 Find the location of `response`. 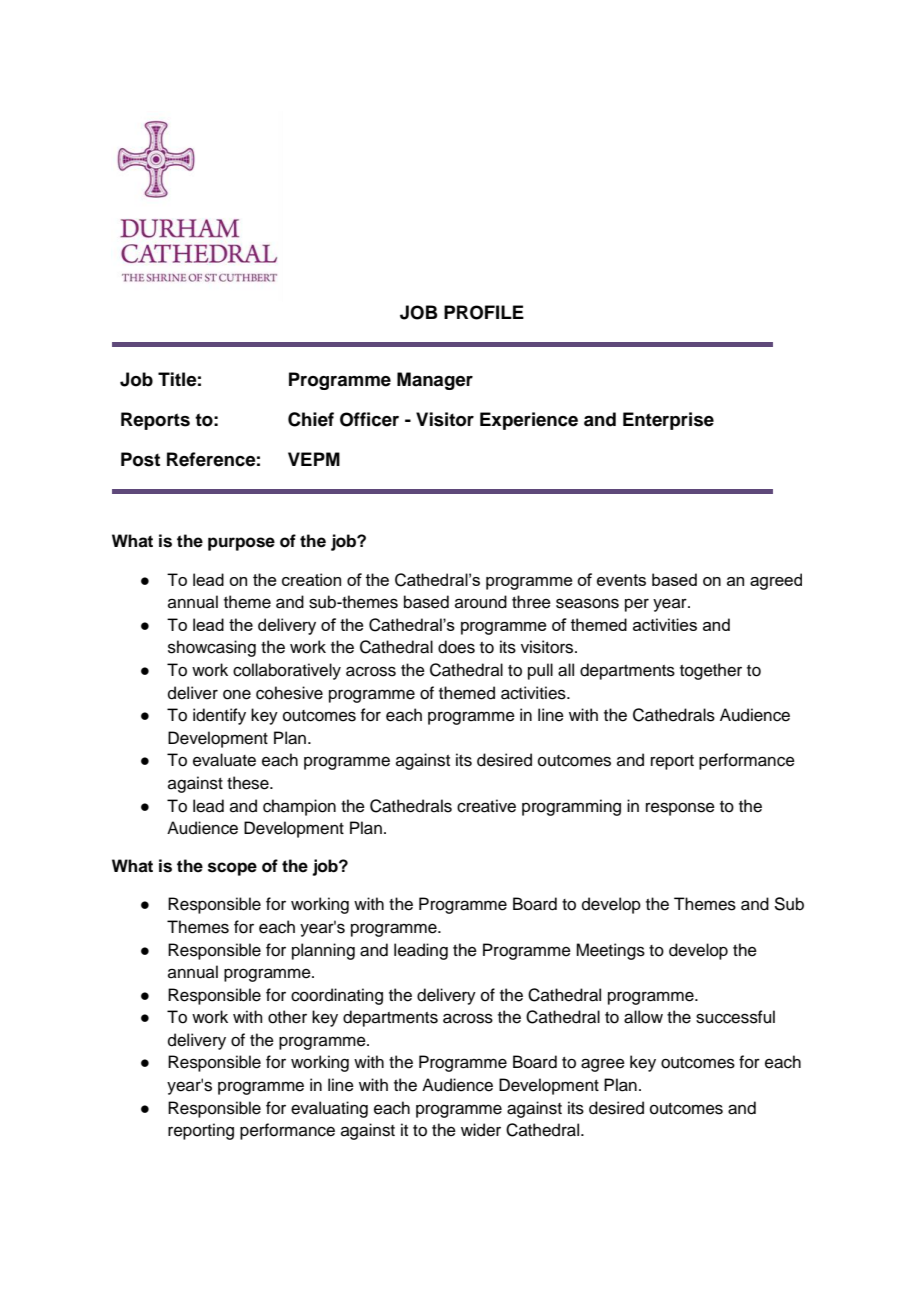

response is located at coordinates (680, 809).
